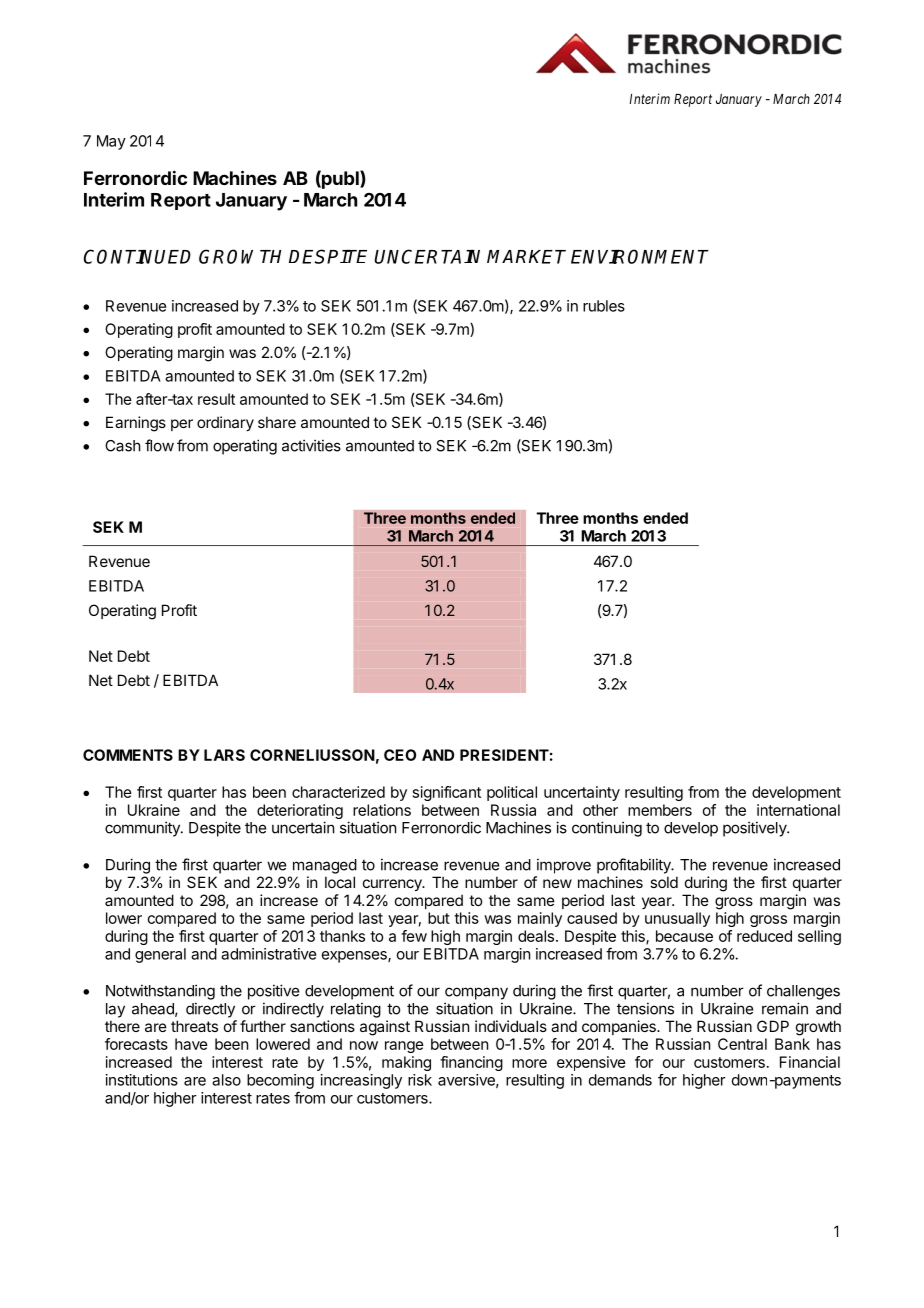 The image size is (924, 1308). Describe the element at coordinates (471, 1063) in the page. I see `financing` at that location.
